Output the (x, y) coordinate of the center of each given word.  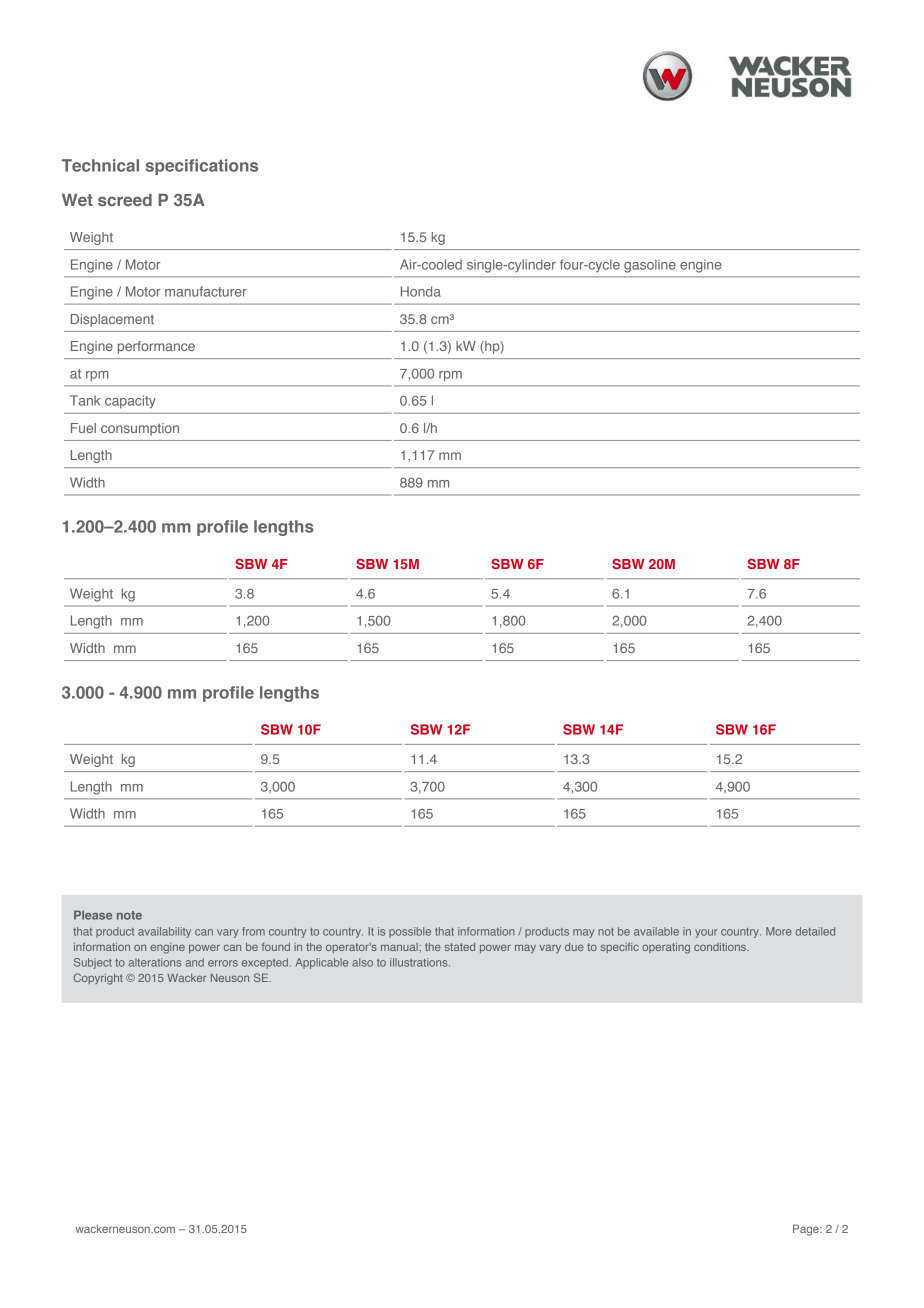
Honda (421, 291)
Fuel (83, 428)
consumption (140, 429)
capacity (130, 402)
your (706, 933)
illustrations (420, 962)
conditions (721, 947)
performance (156, 347)
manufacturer (206, 291)
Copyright (98, 979)
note (129, 915)
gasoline (650, 266)
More (779, 931)
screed (125, 200)
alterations (155, 962)
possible (410, 932)
